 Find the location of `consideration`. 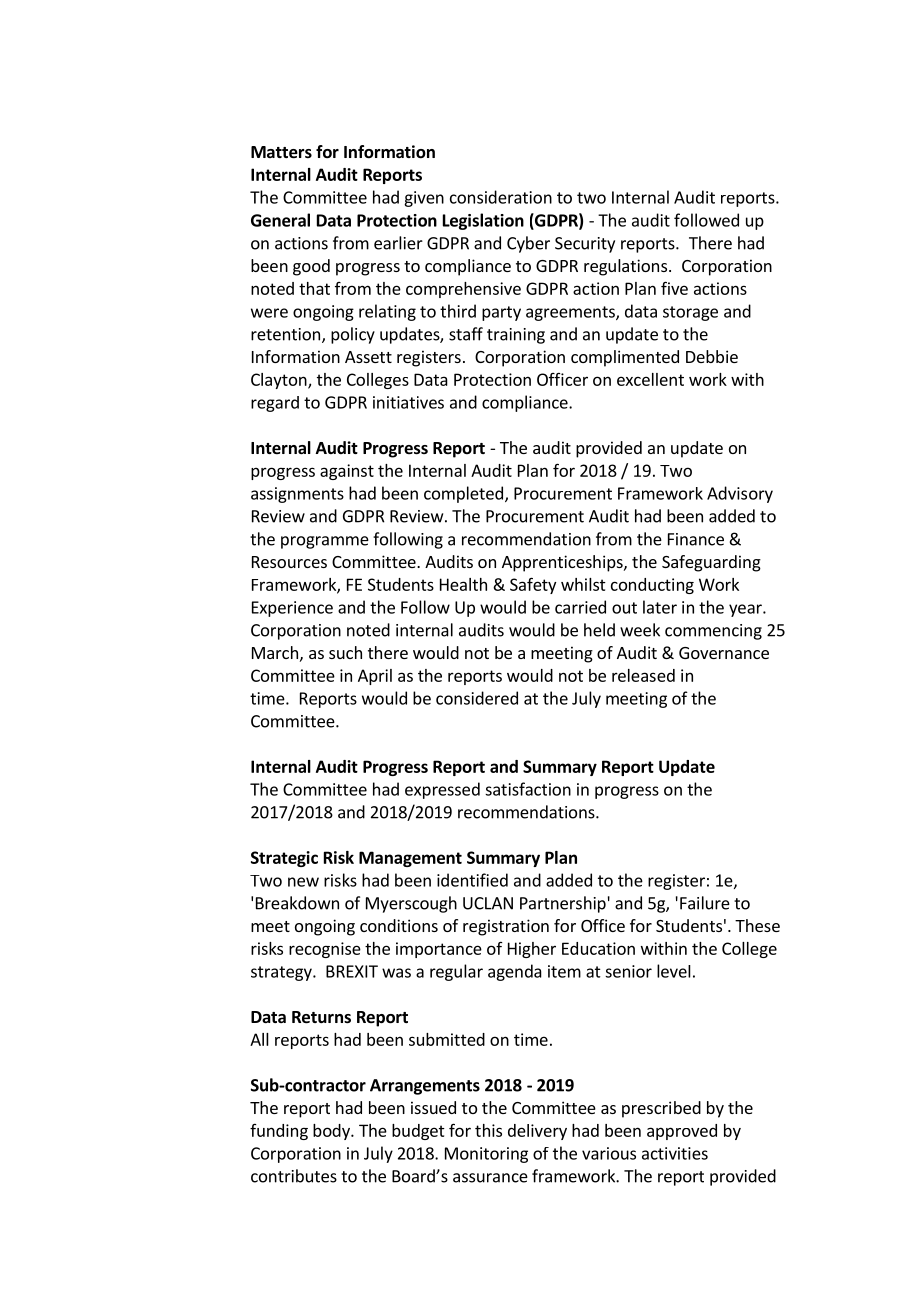

consideration is located at coordinates (501, 197).
